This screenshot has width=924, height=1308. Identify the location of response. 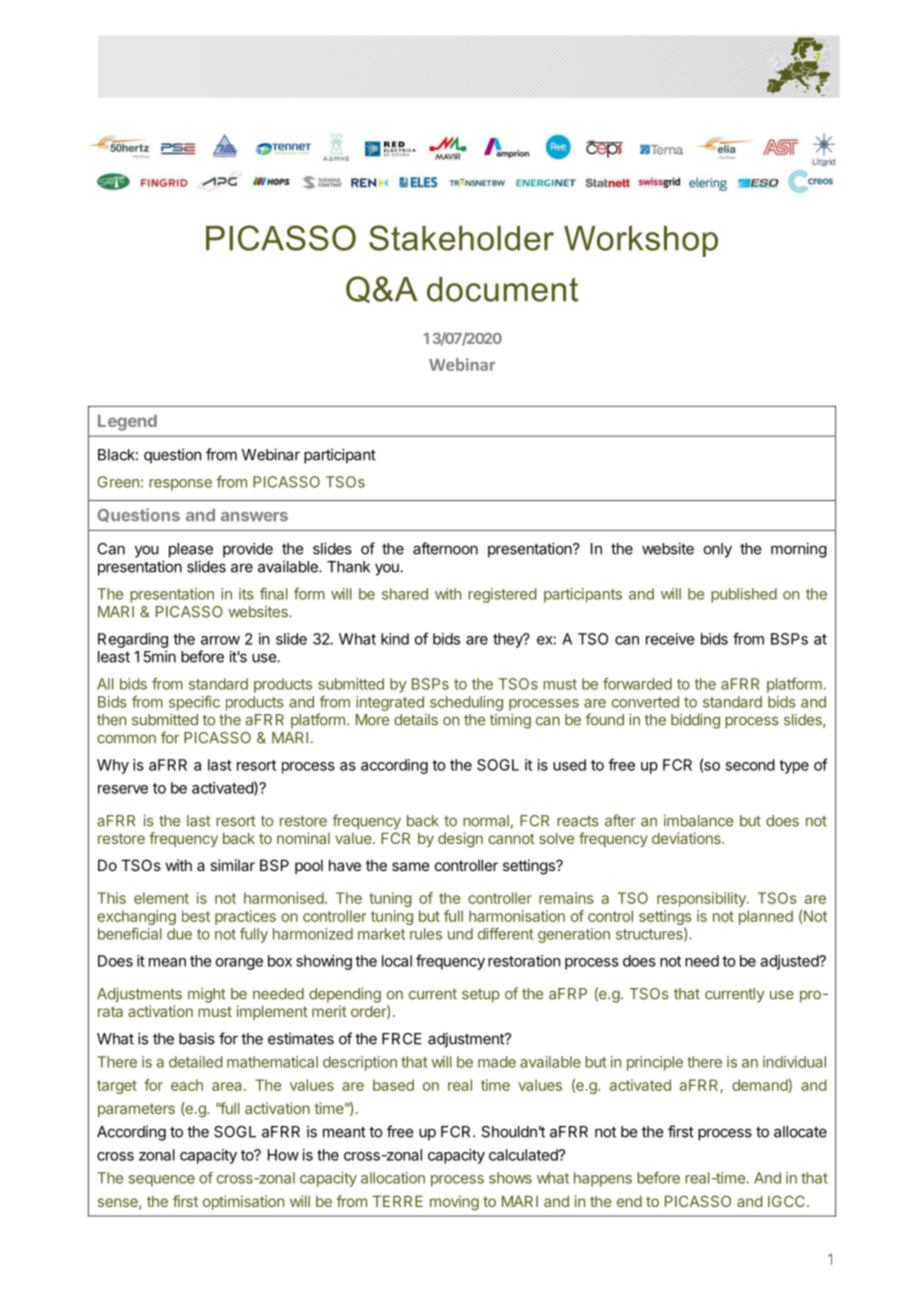
(180, 485).
